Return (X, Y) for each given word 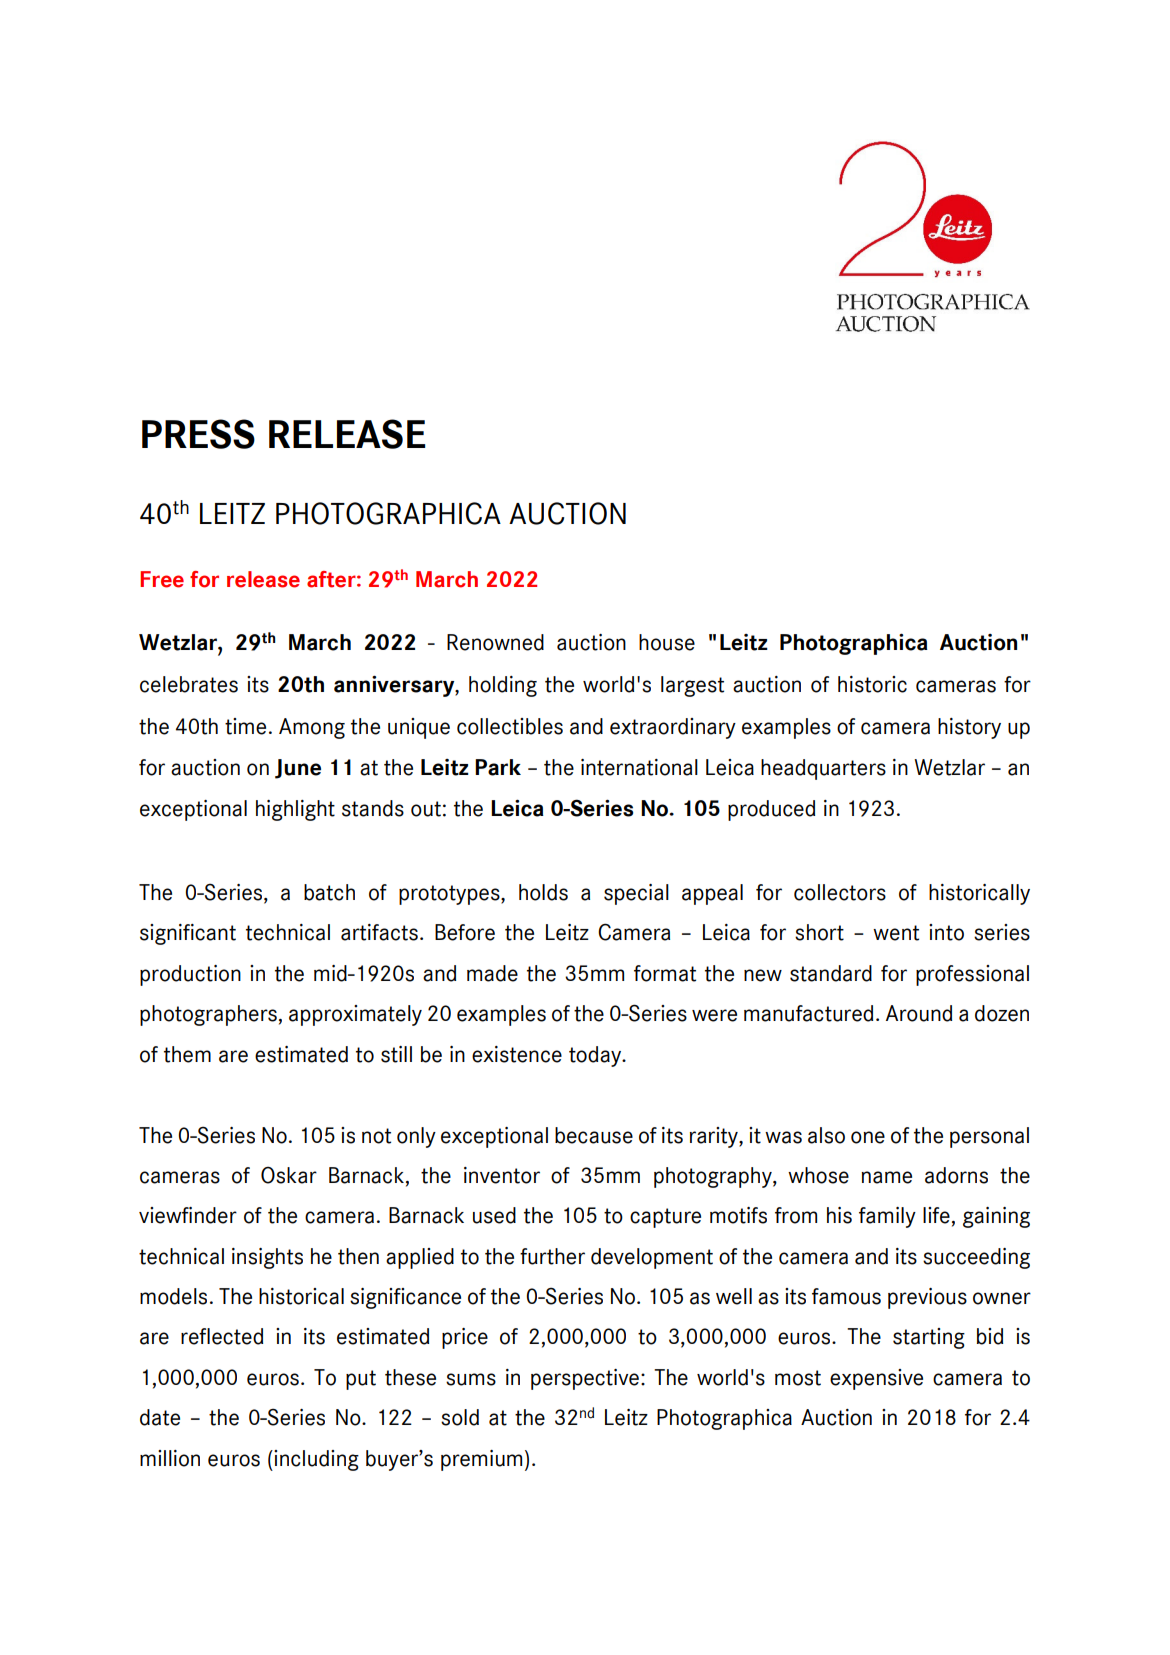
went (896, 933)
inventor (502, 1175)
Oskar (289, 1175)
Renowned (495, 642)
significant (188, 934)
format (665, 973)
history (969, 728)
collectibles (510, 726)
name (886, 1177)
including (315, 1460)
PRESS (198, 434)
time (245, 726)
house (667, 642)
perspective (585, 1379)
